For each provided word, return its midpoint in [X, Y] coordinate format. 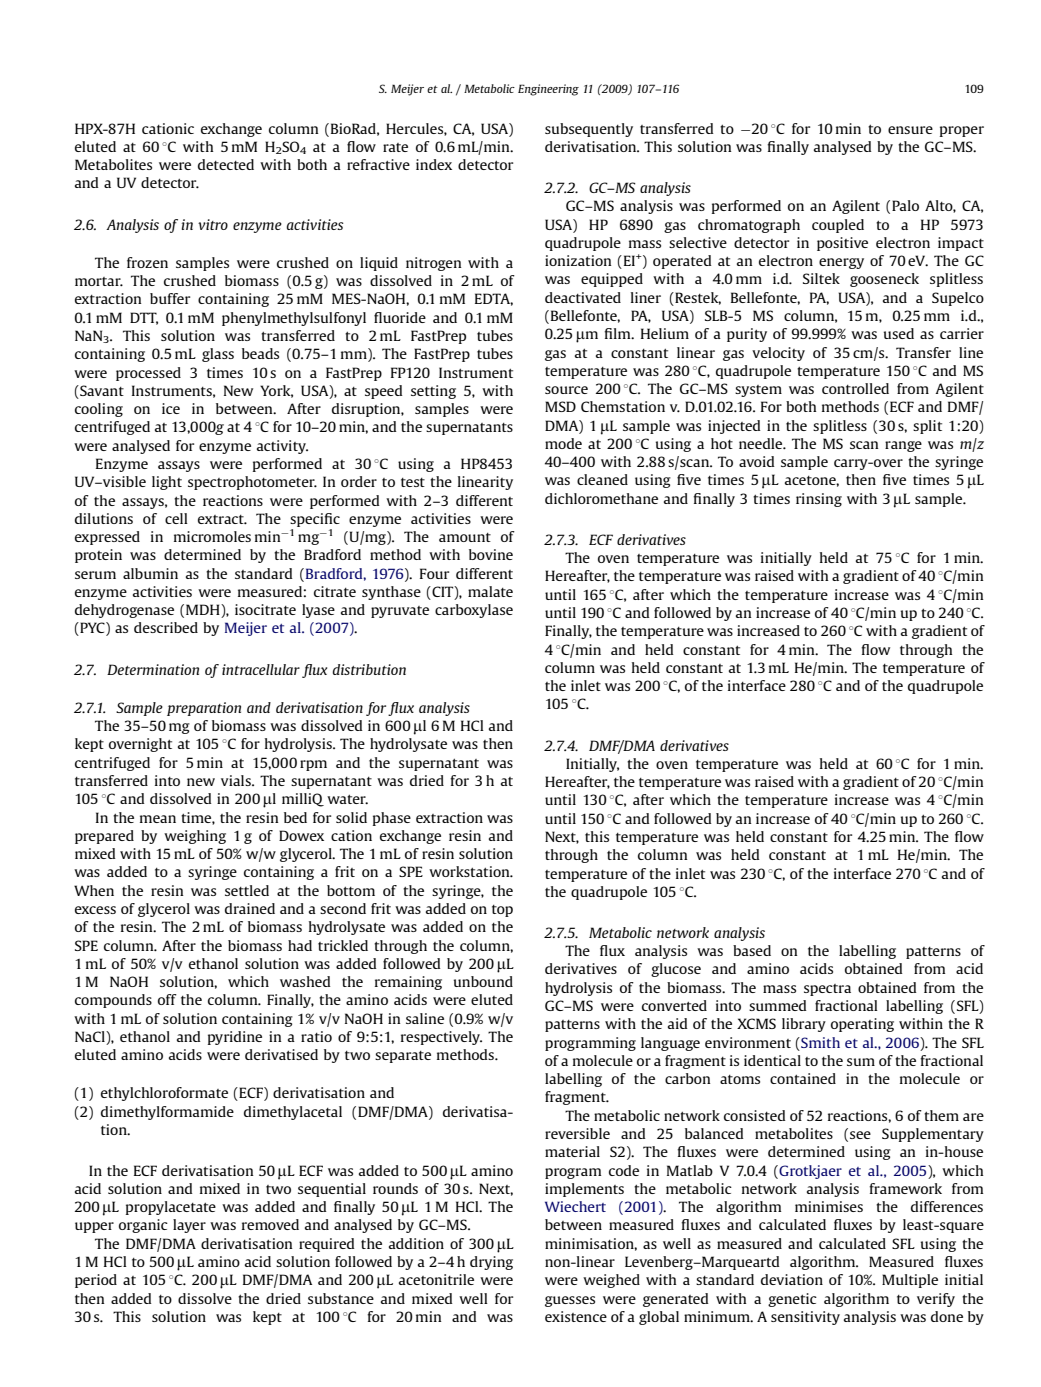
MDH [204, 611]
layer [189, 1226]
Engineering [548, 90]
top [502, 911]
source [566, 390]
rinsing [819, 500]
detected [226, 164]
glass [218, 355]
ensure [910, 130]
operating [862, 1025]
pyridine [235, 1038]
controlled [855, 388]
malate [490, 591]
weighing [195, 837]
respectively [441, 1038]
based [752, 950]
